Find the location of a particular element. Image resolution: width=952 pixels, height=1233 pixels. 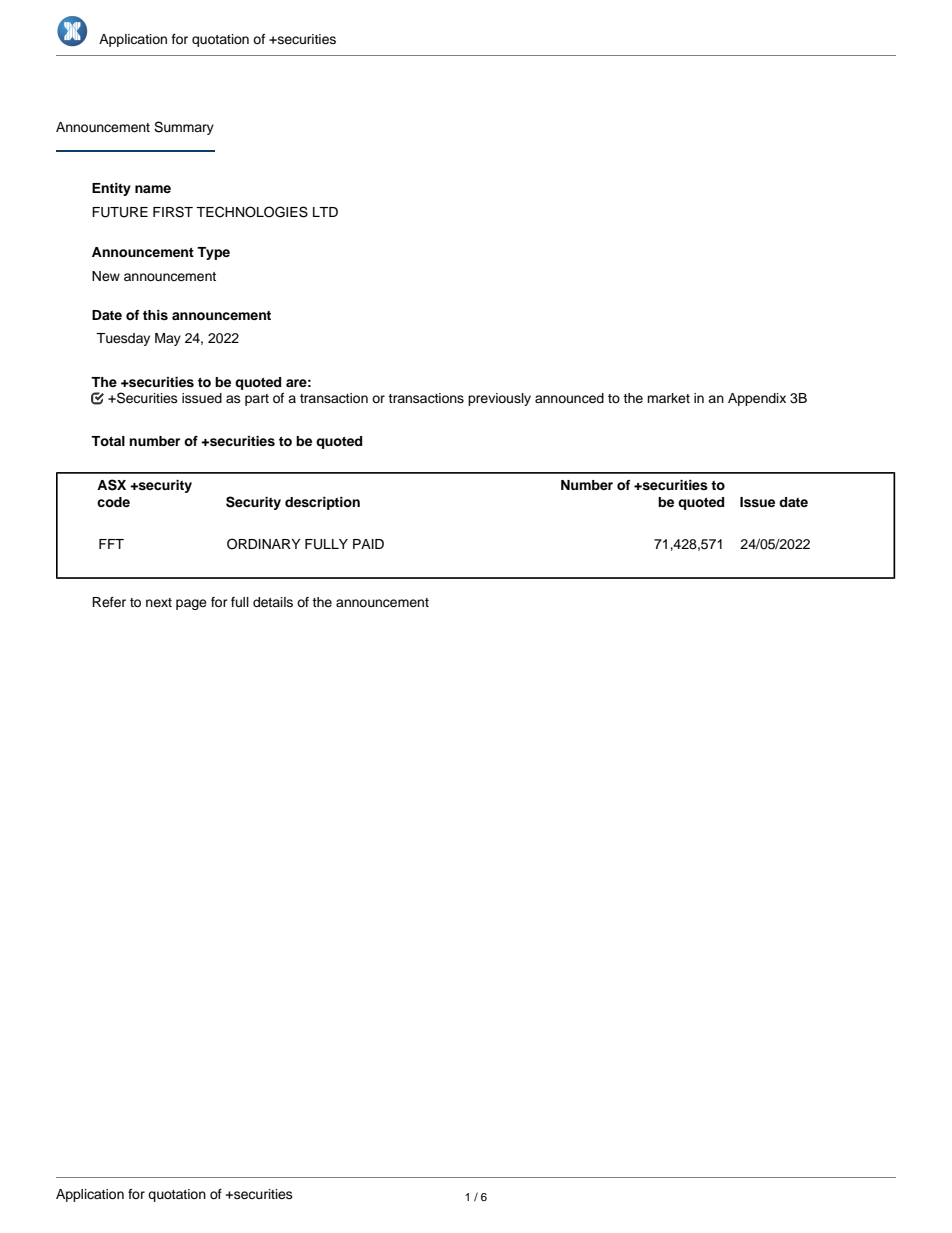

PAID is located at coordinates (368, 544).
